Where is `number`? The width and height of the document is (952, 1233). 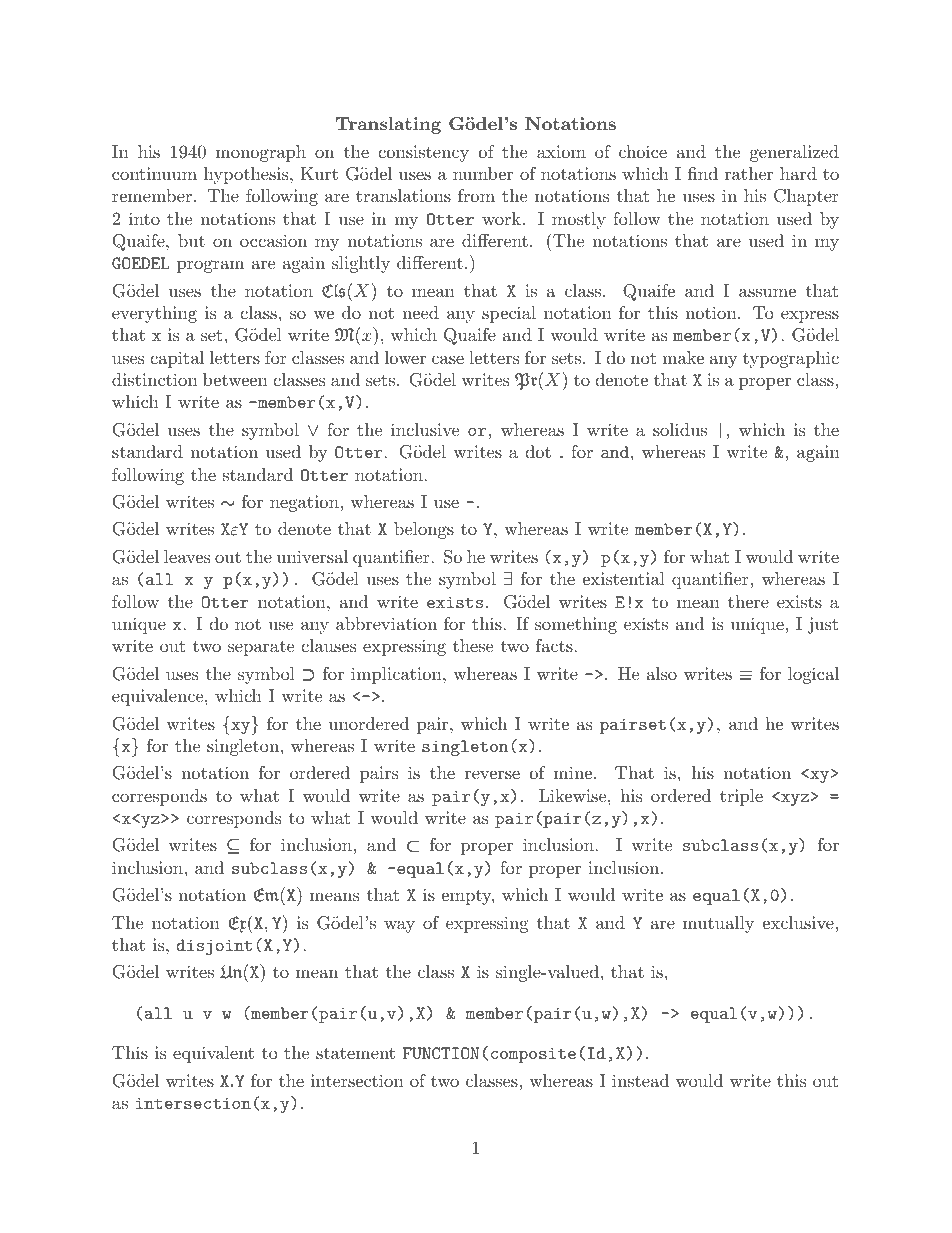 number is located at coordinates (483, 173).
